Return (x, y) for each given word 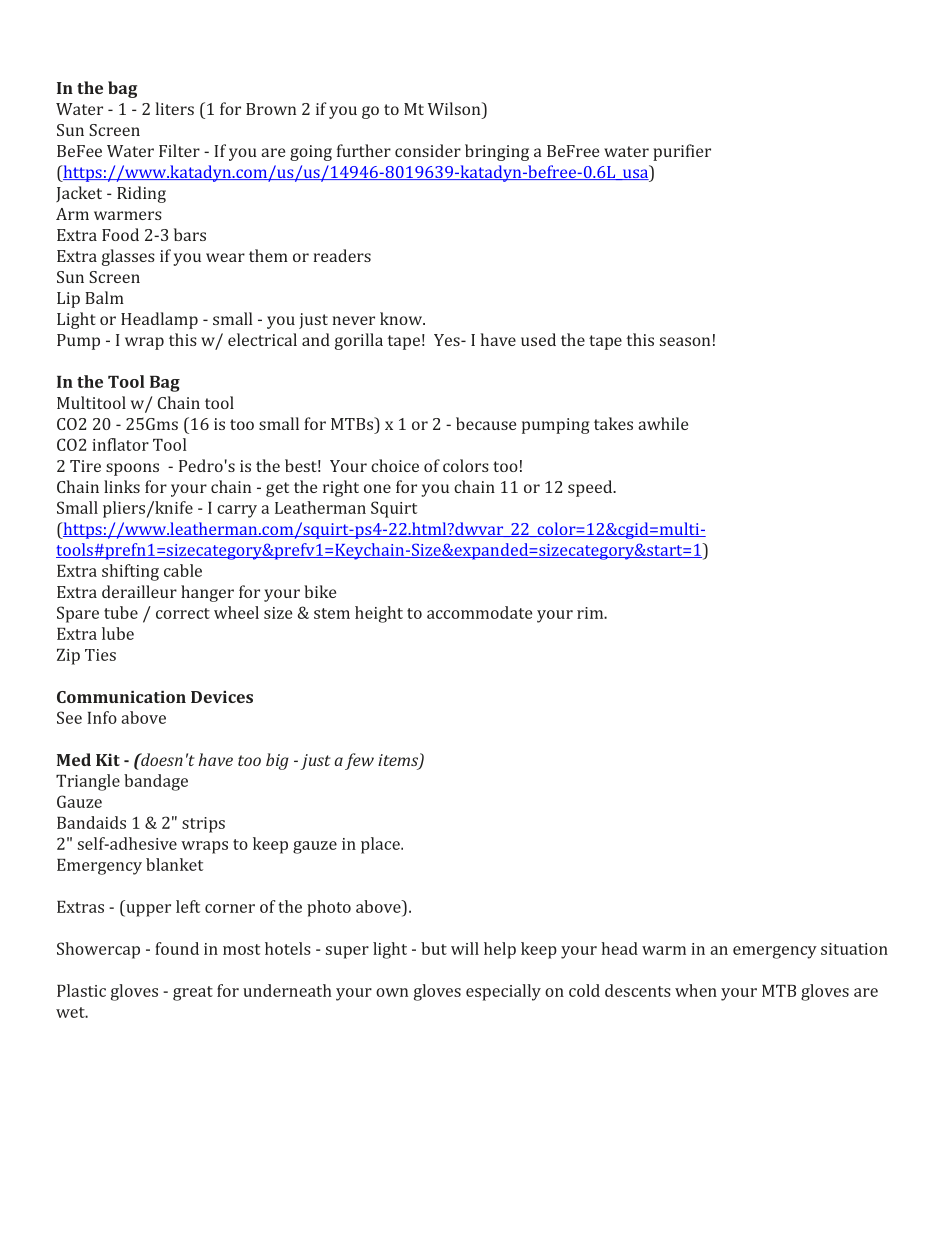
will (465, 948)
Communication (121, 697)
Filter (179, 150)
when (696, 990)
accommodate (479, 612)
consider (428, 150)
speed (591, 488)
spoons (132, 469)
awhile (663, 423)
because (486, 423)
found (177, 948)
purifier (682, 152)
